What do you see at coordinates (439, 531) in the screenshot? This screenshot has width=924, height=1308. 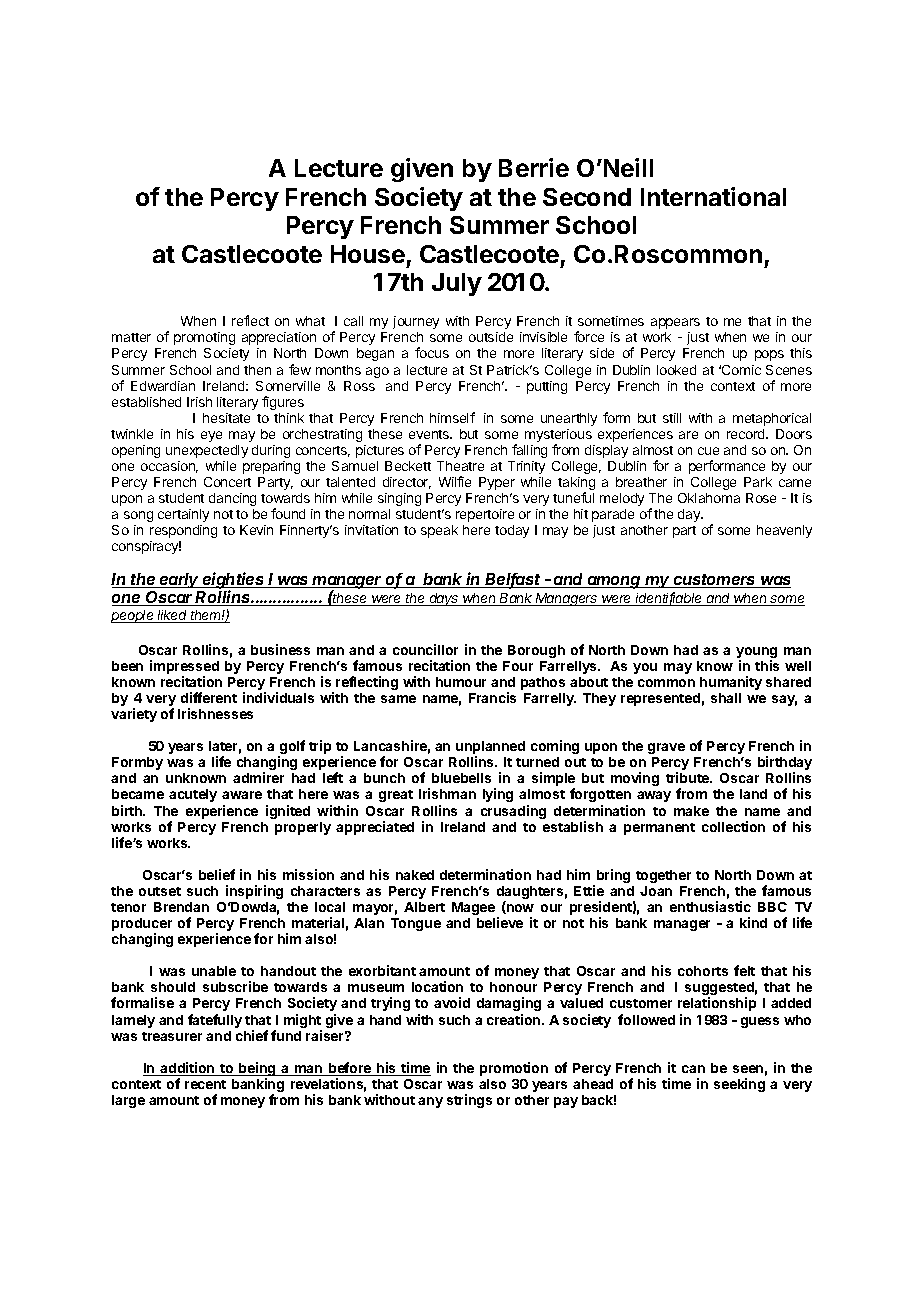 I see `speak` at bounding box center [439, 531].
